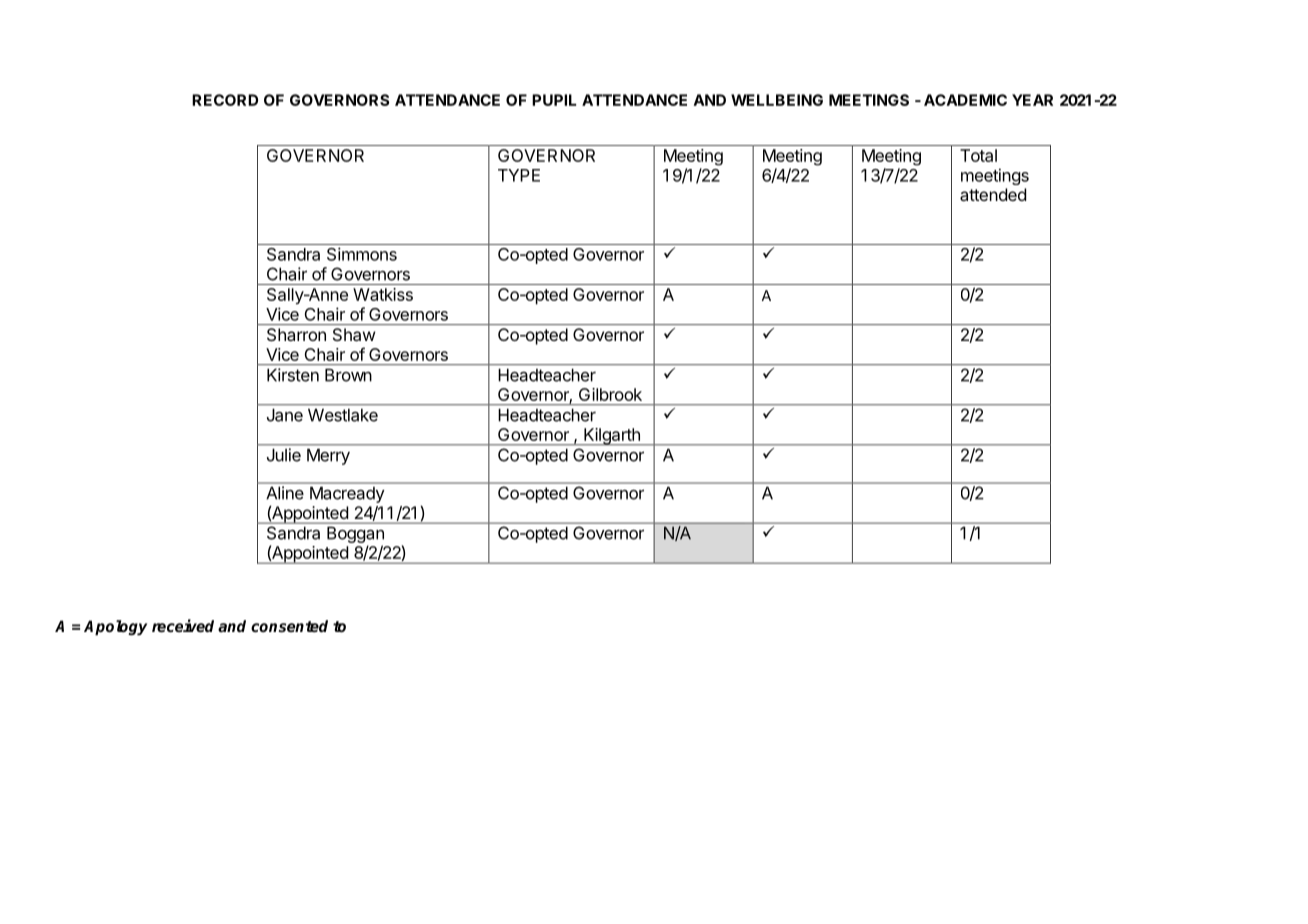 The width and height of the screenshot is (1308, 924). Describe the element at coordinates (285, 493) in the screenshot. I see `Aline` at that location.
